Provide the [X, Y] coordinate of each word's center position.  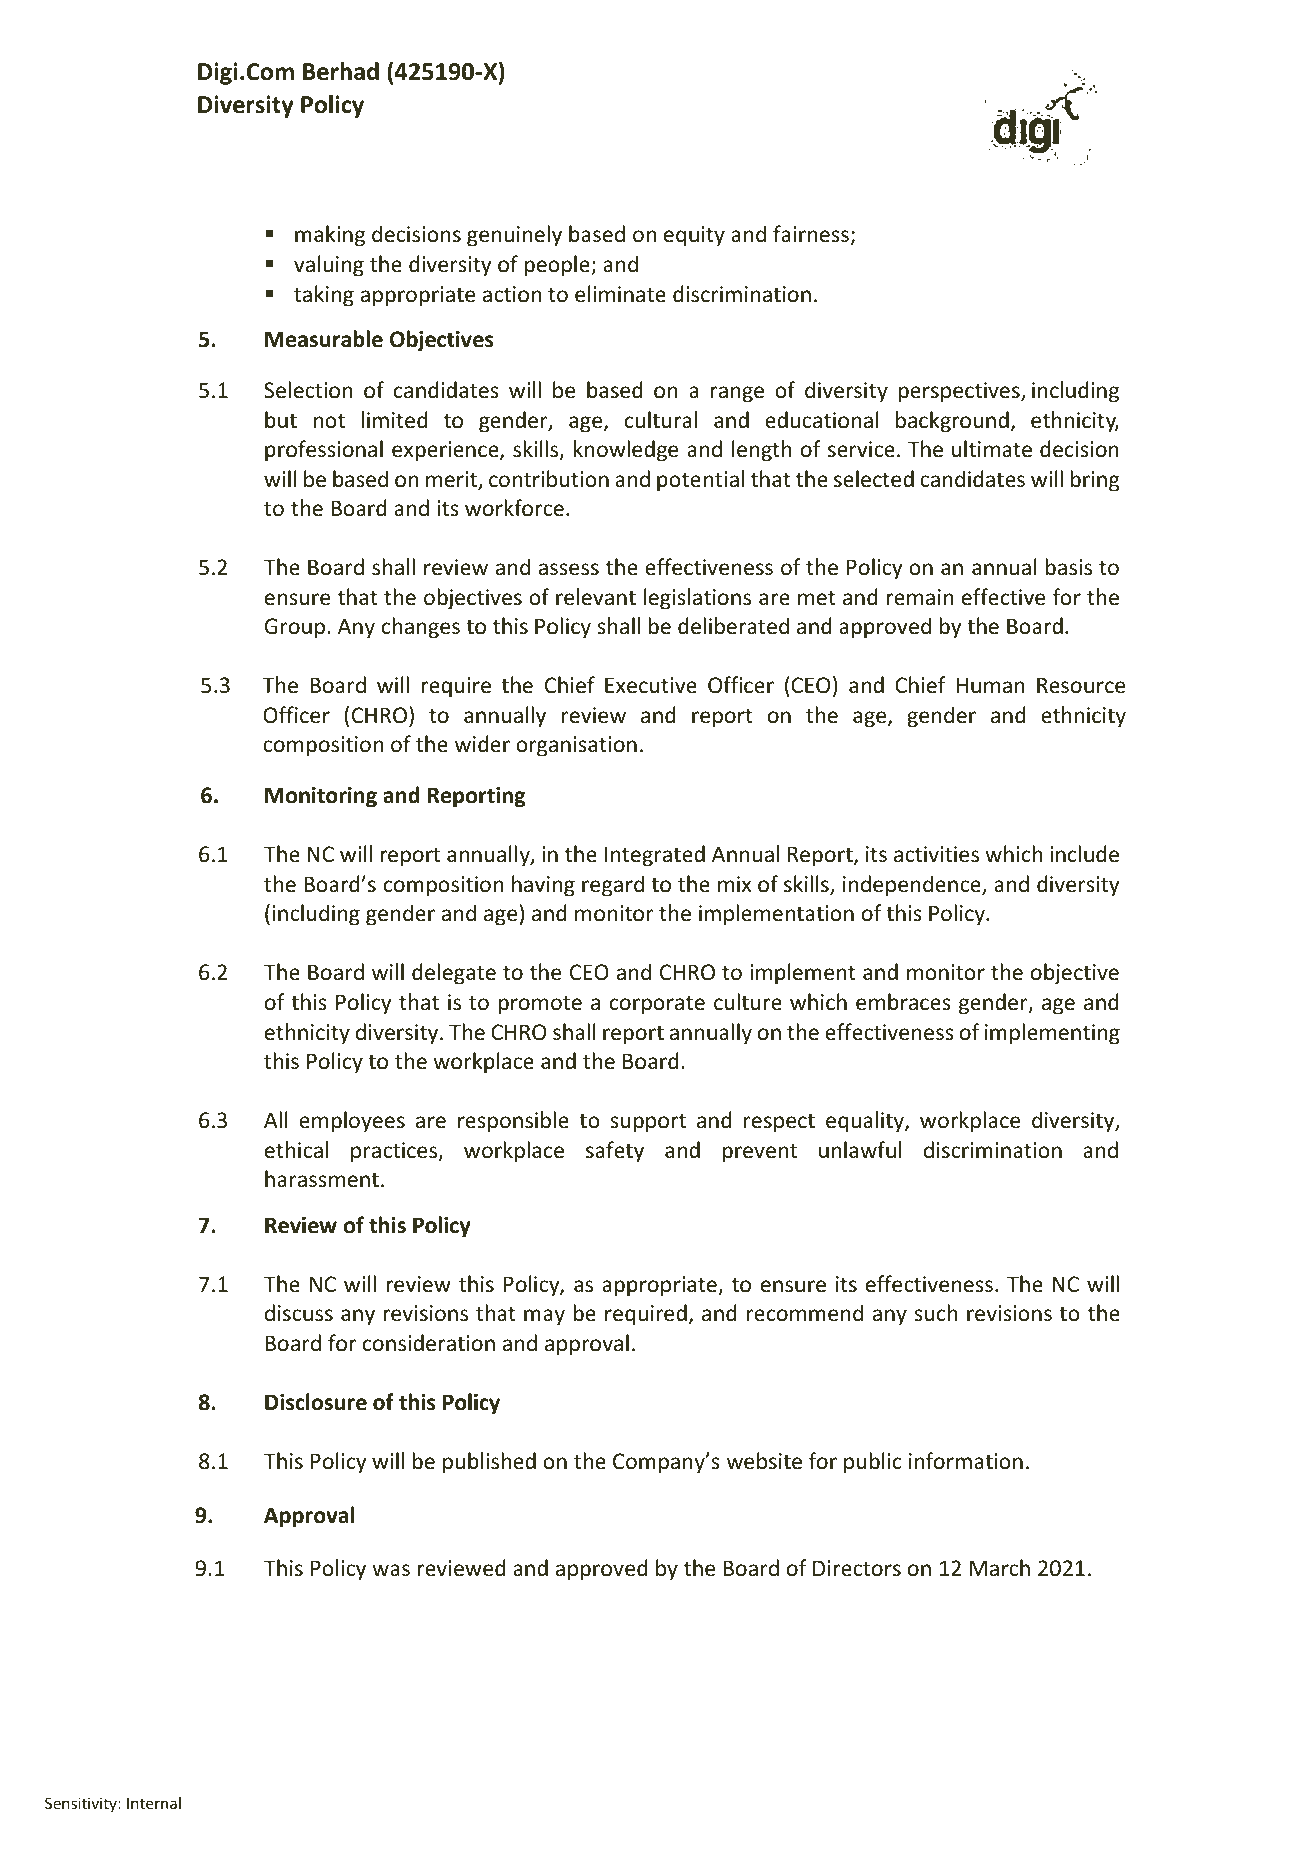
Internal [154, 1803]
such [935, 1313]
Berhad [341, 71]
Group [295, 628]
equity [694, 236]
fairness [811, 234]
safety [615, 1152]
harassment [322, 1179]
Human [990, 685]
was [391, 1570]
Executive [651, 685]
